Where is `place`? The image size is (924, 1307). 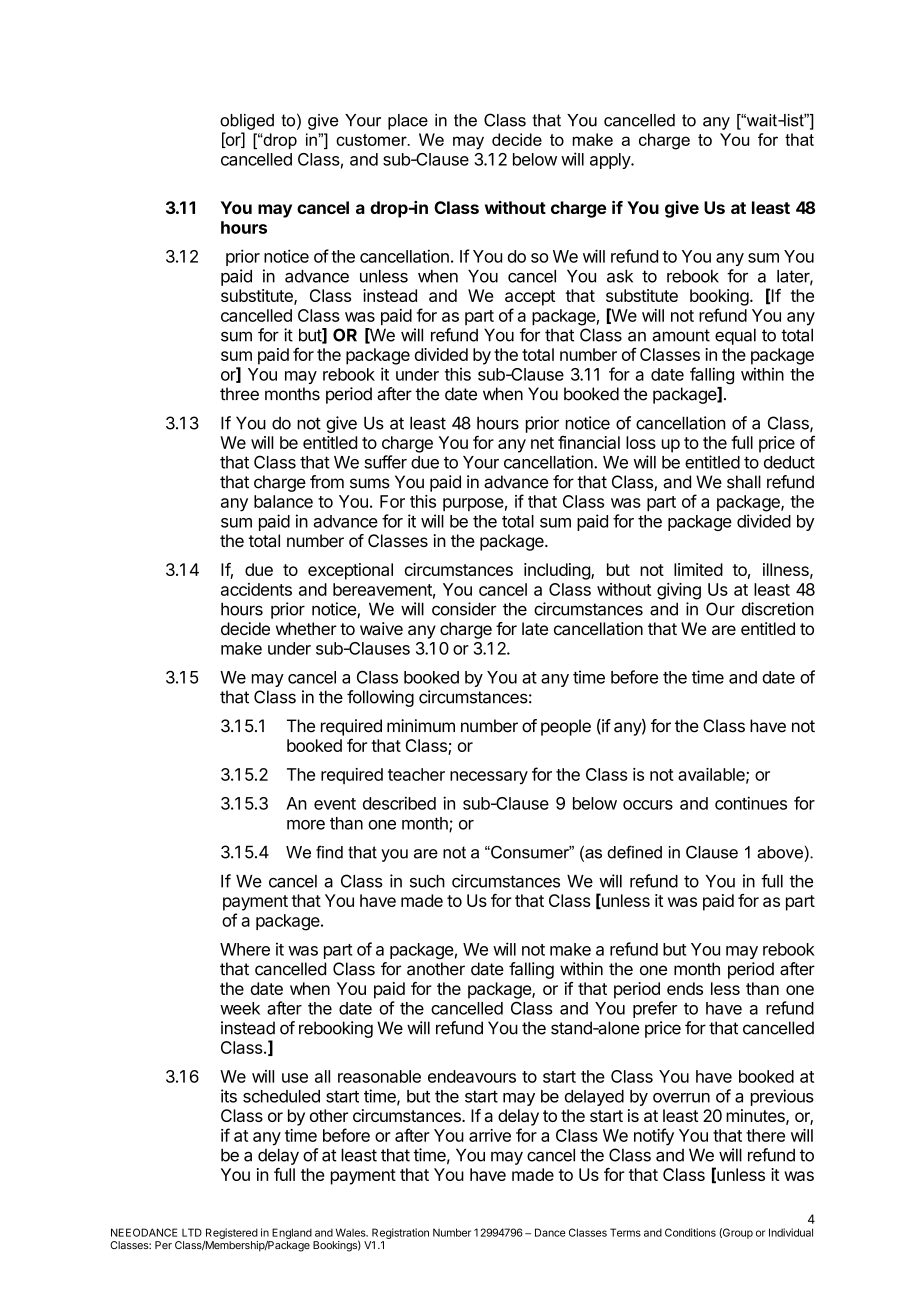 place is located at coordinates (408, 122).
